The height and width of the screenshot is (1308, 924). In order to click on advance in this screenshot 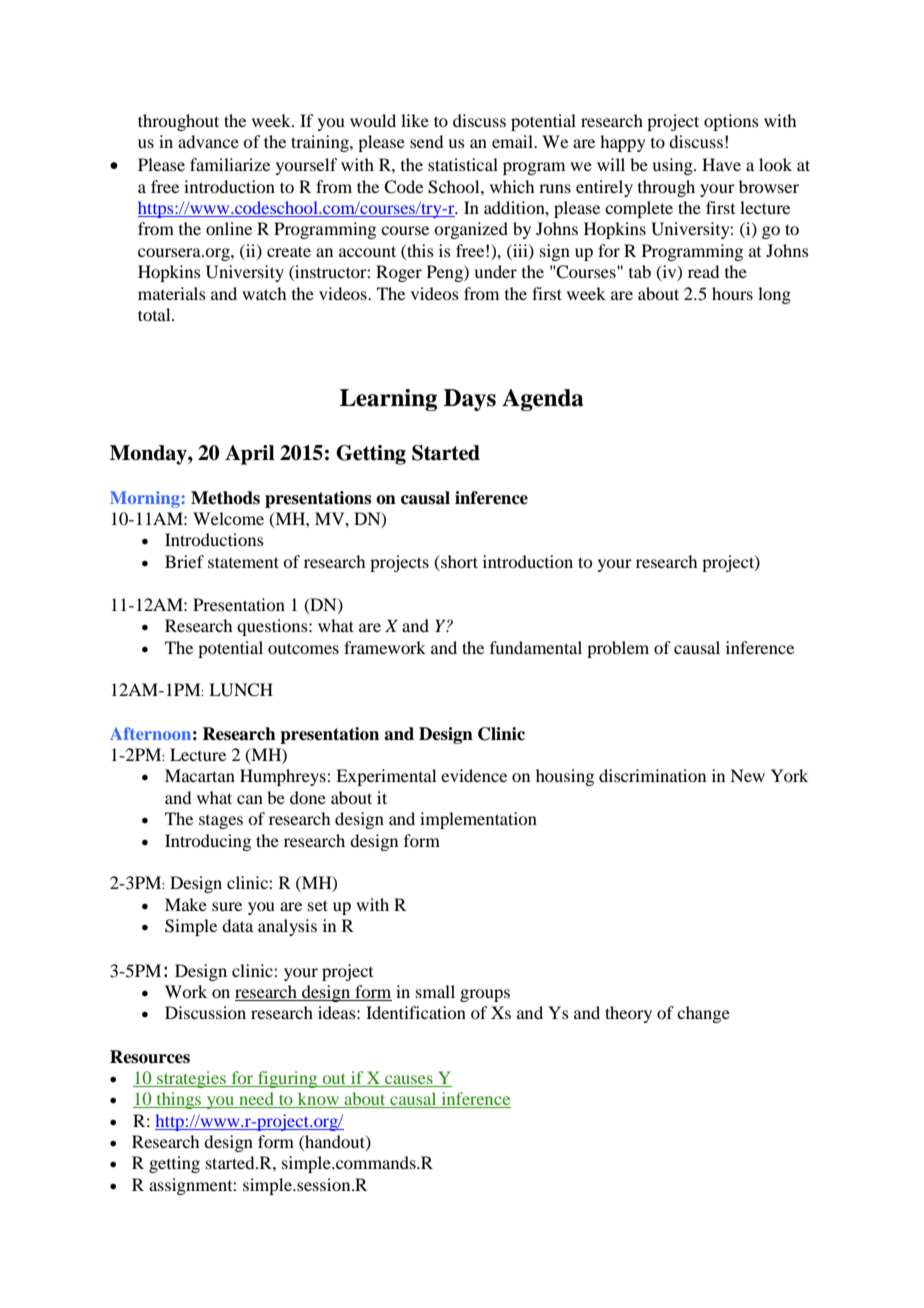, I will do `click(208, 141)`.
